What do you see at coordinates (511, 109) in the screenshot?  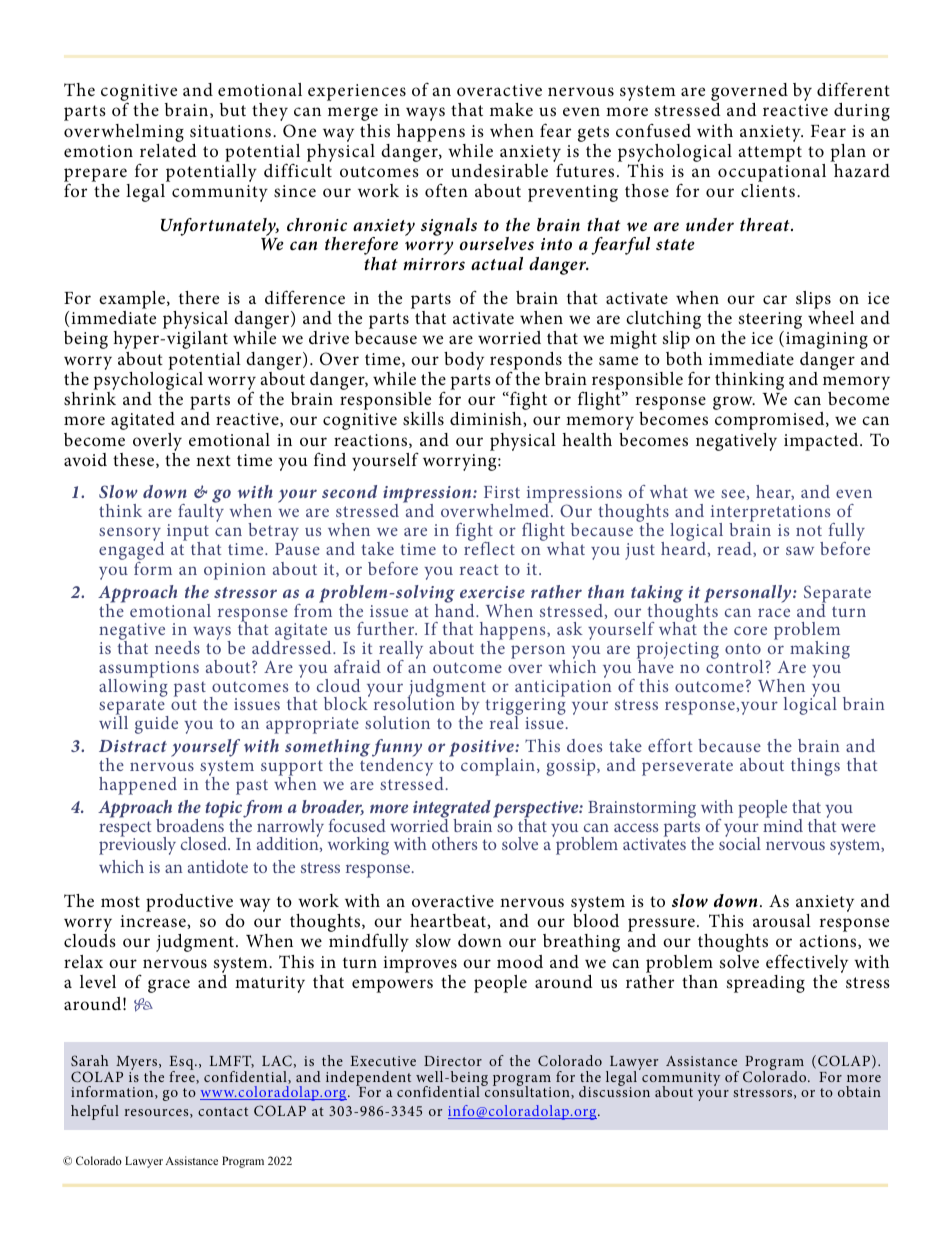 I see `make` at bounding box center [511, 109].
